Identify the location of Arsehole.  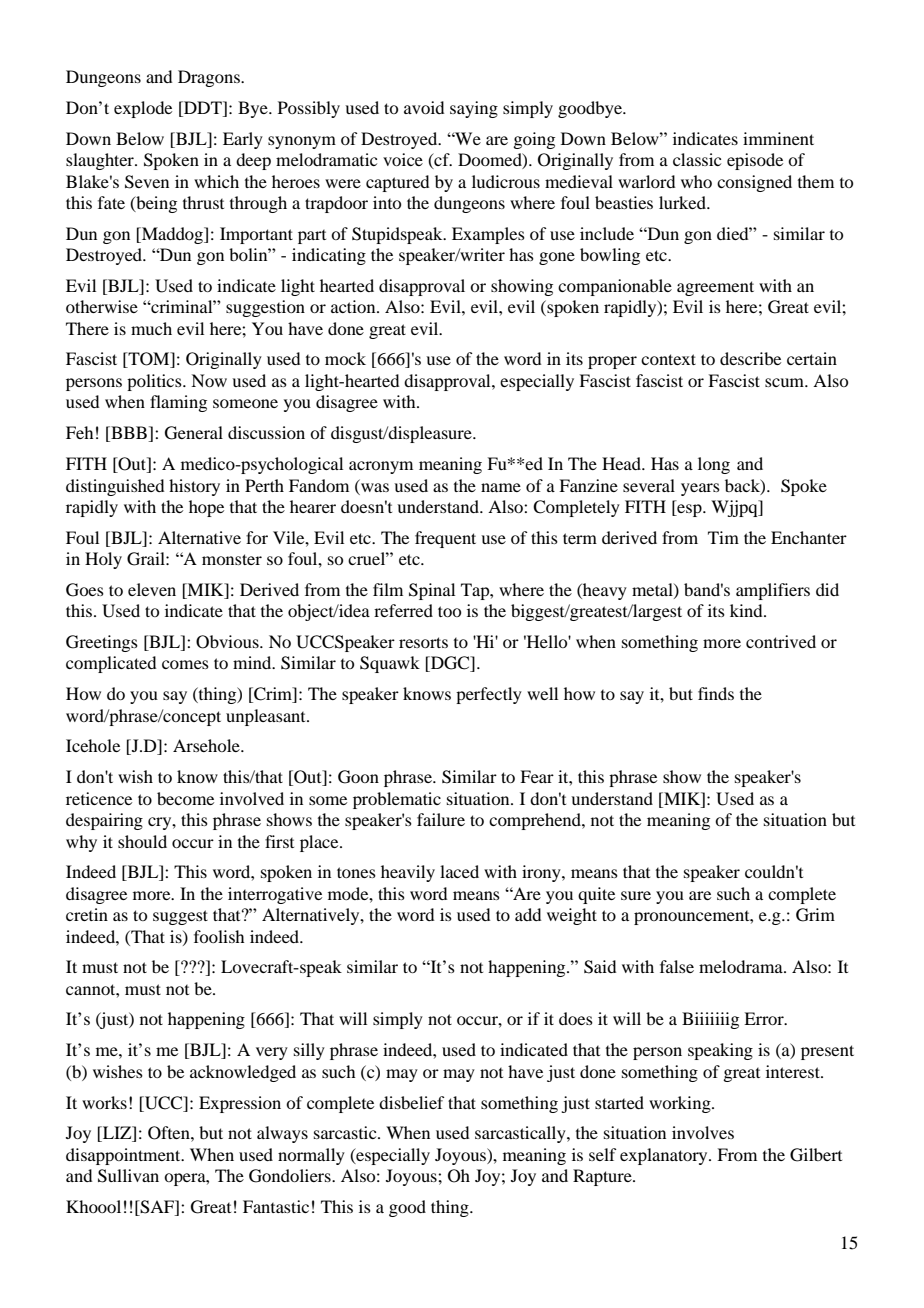
(207, 745).
